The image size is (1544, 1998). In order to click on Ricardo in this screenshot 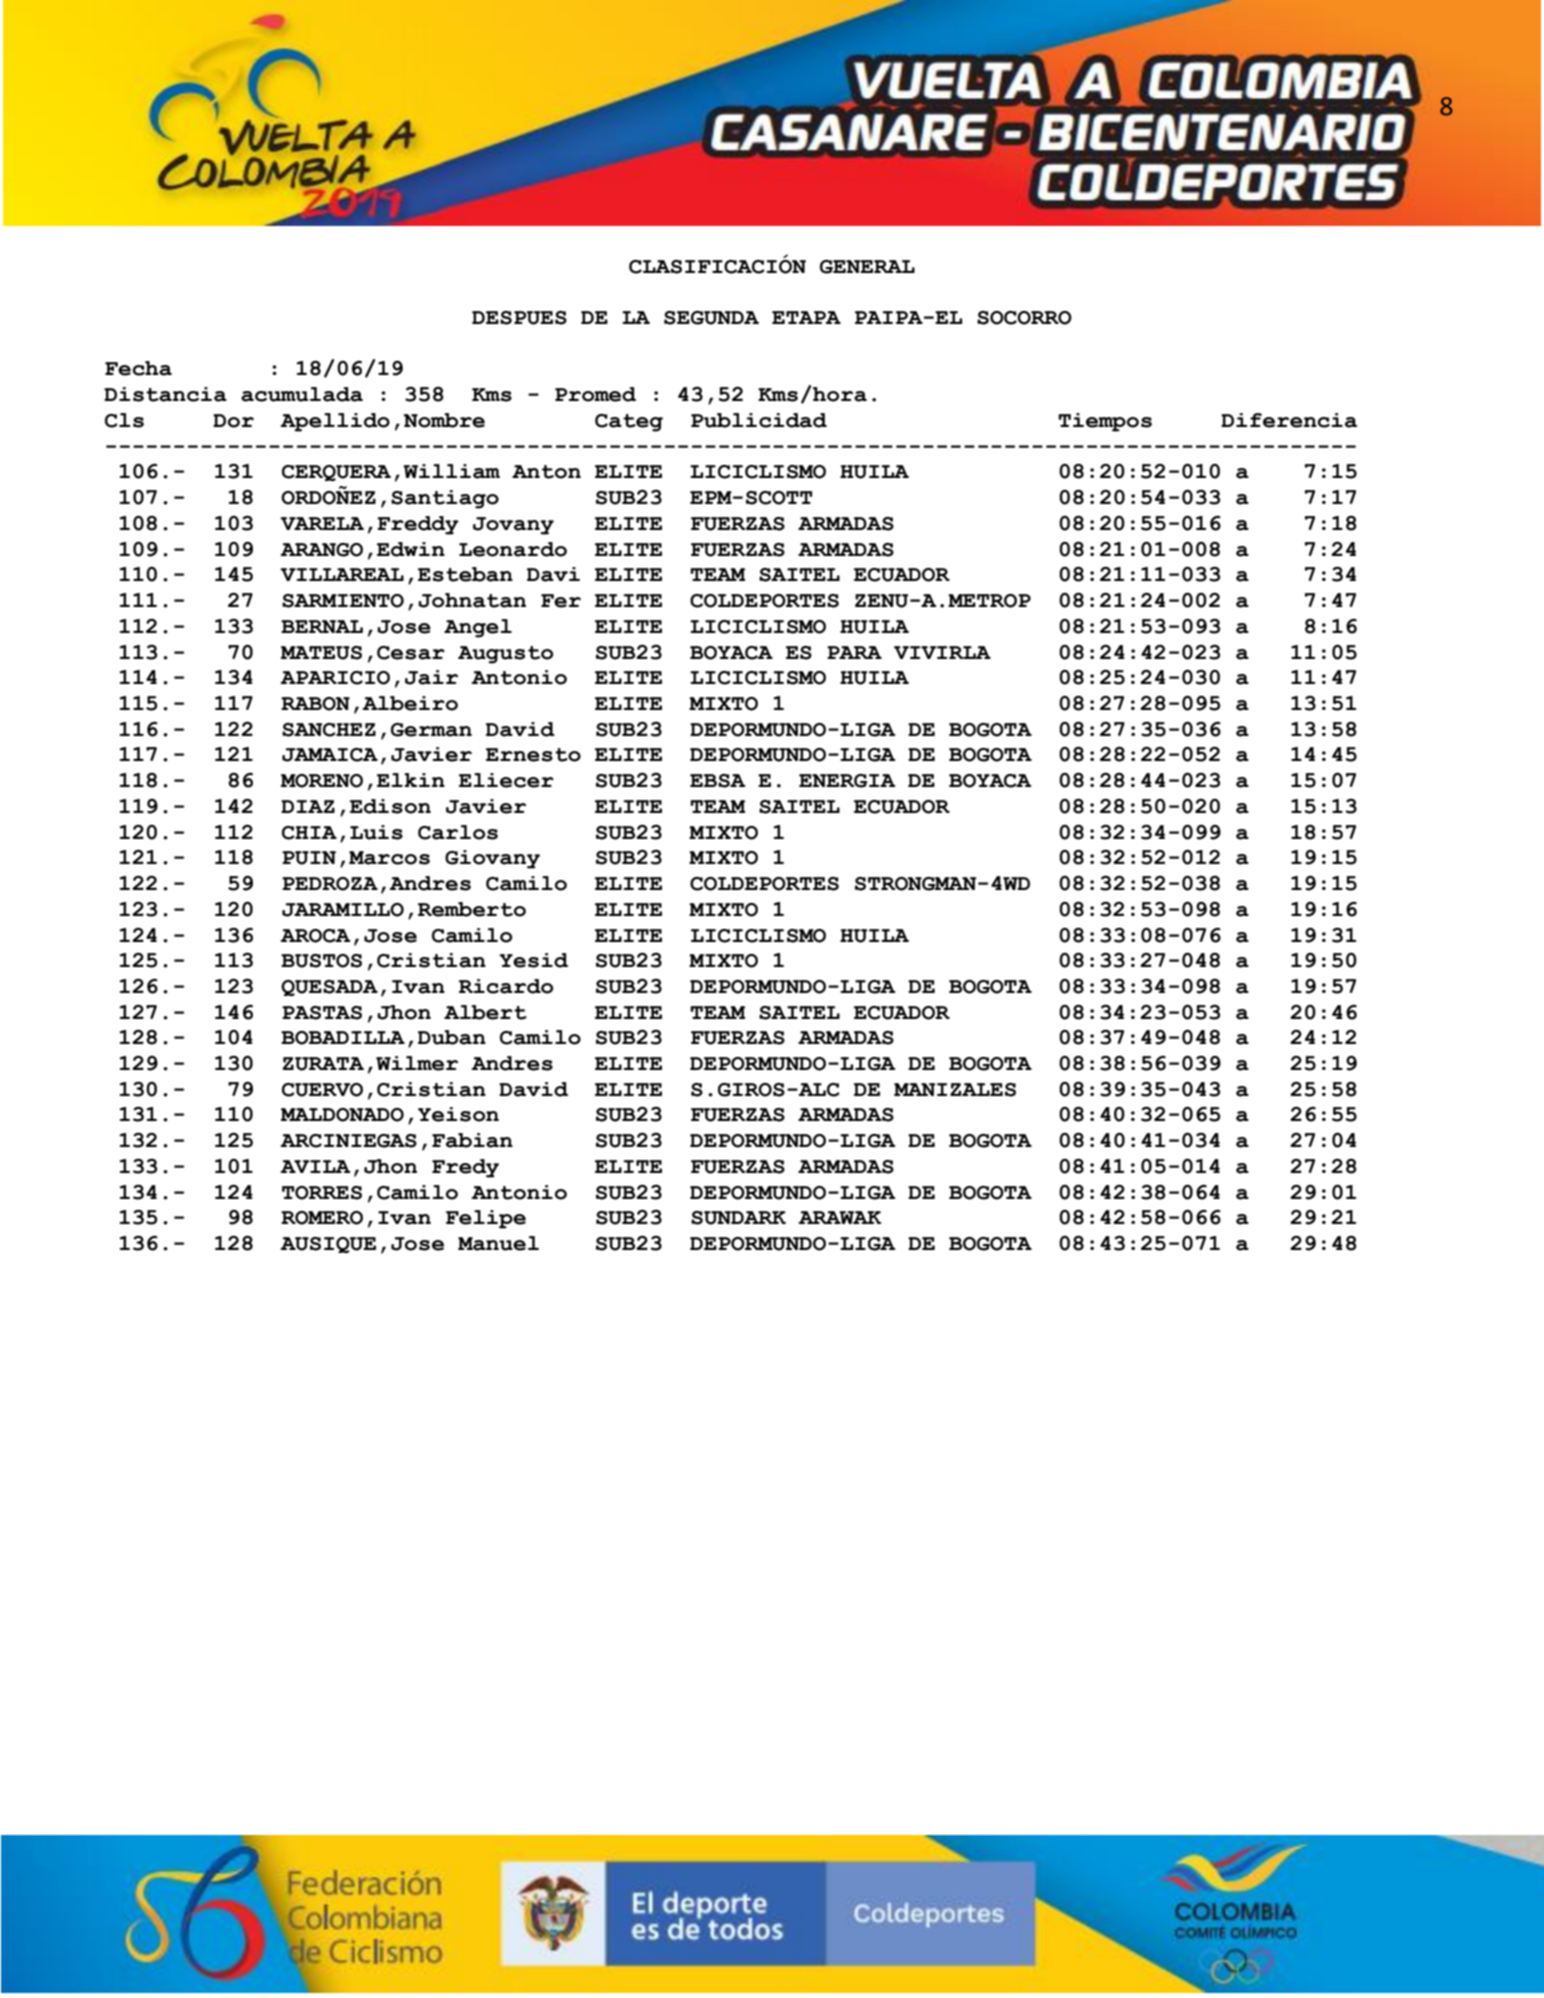, I will do `click(506, 986)`.
